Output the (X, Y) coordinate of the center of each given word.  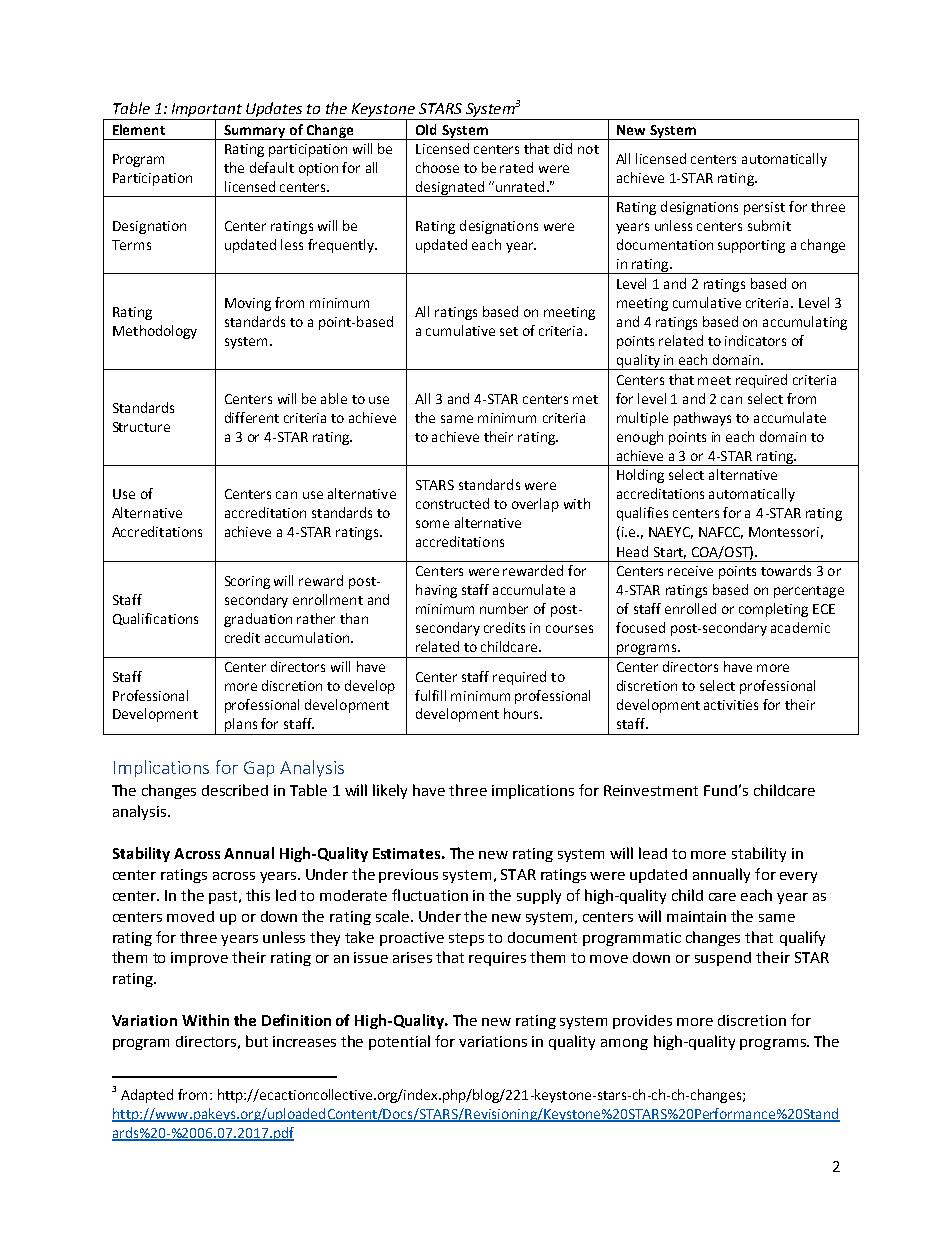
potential (399, 1042)
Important (206, 111)
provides (642, 1022)
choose (437, 167)
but (257, 1041)
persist (764, 208)
